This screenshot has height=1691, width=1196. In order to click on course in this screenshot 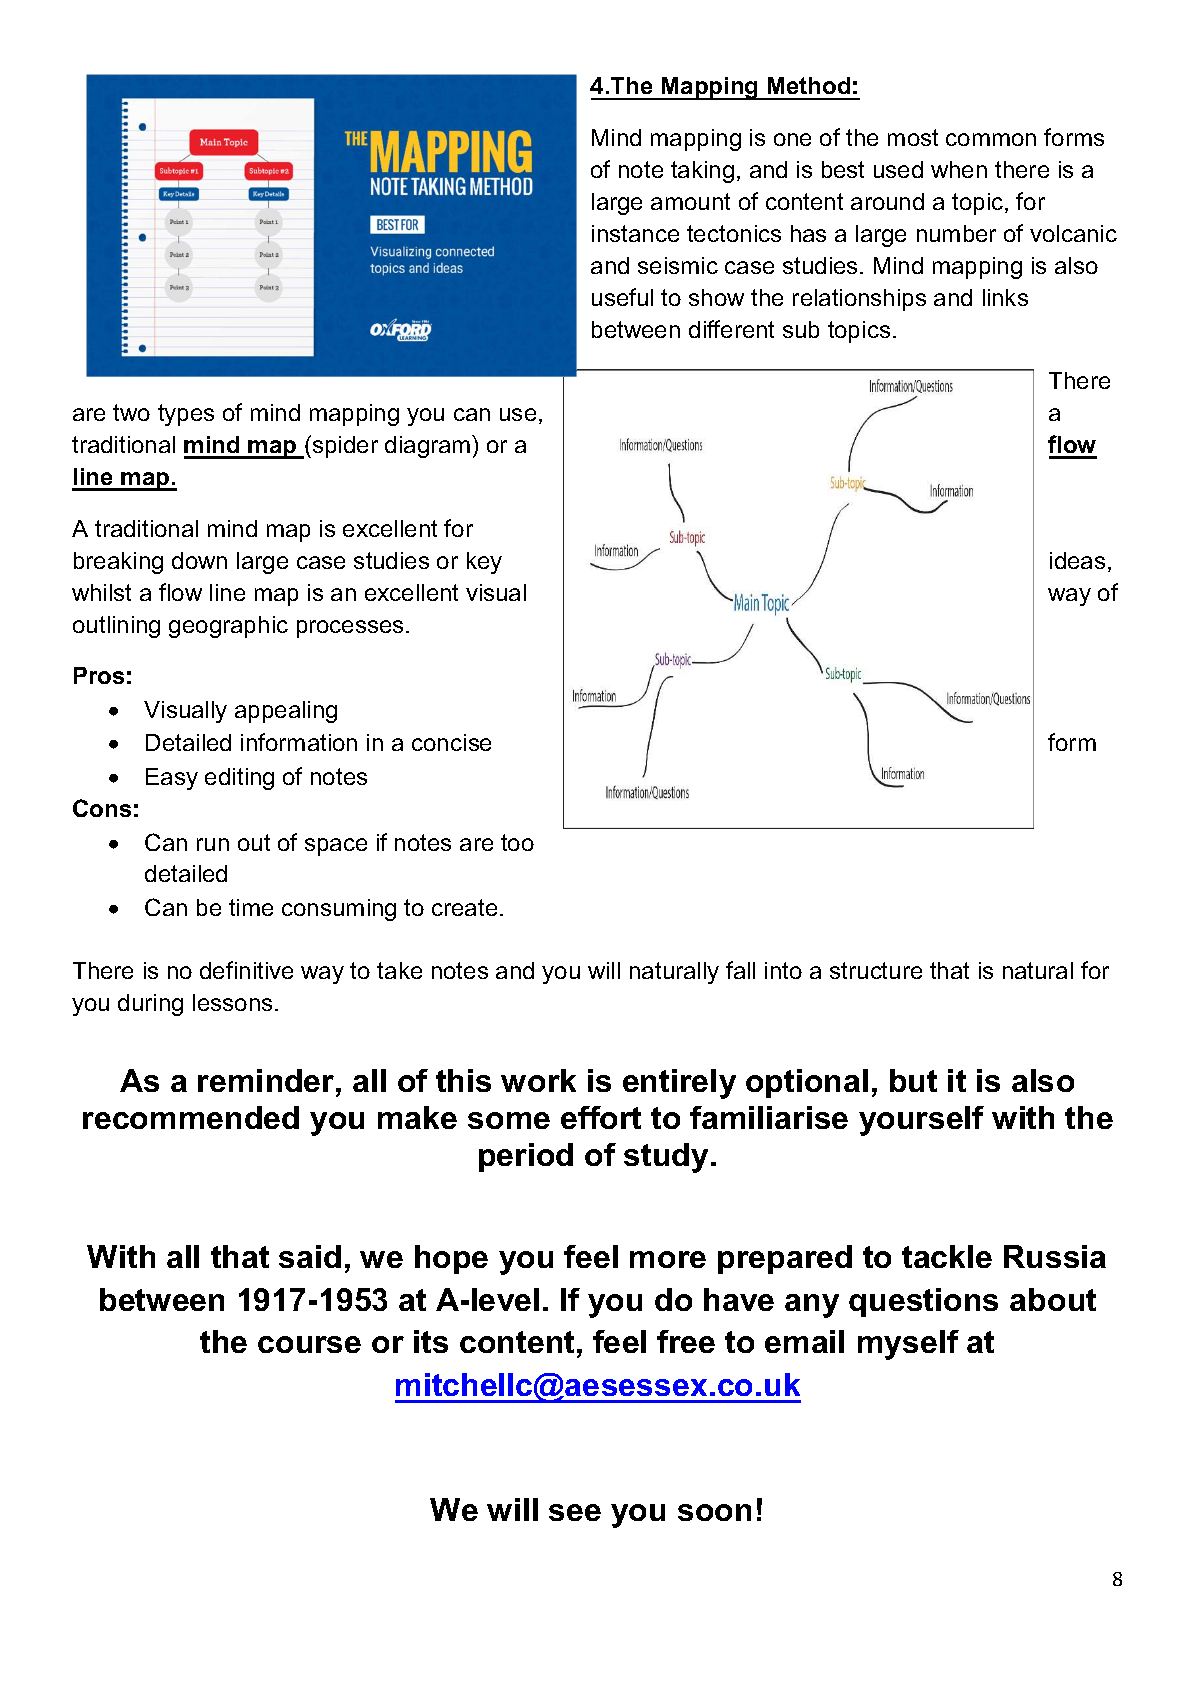, I will do `click(309, 1344)`.
